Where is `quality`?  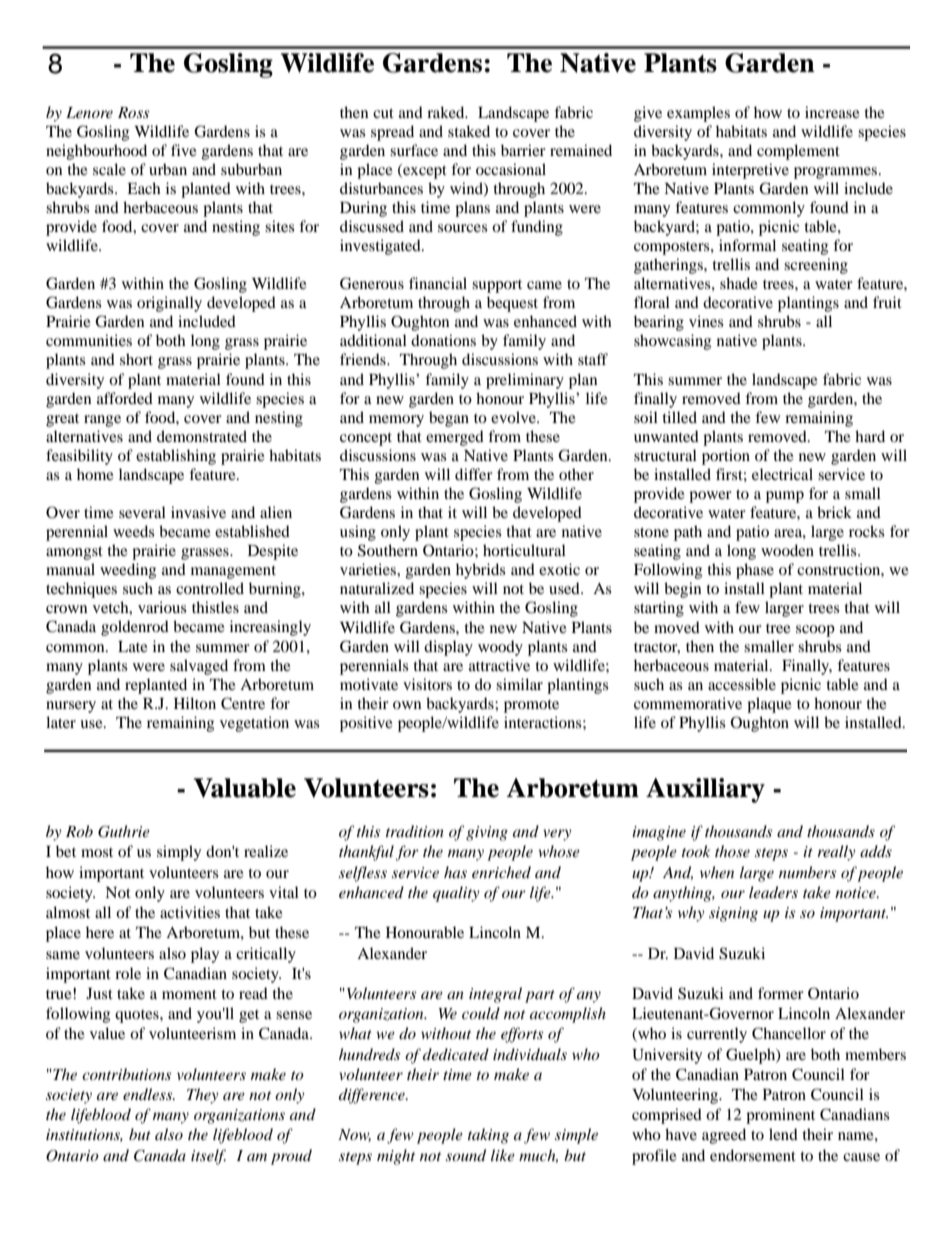 quality is located at coordinates (456, 894).
